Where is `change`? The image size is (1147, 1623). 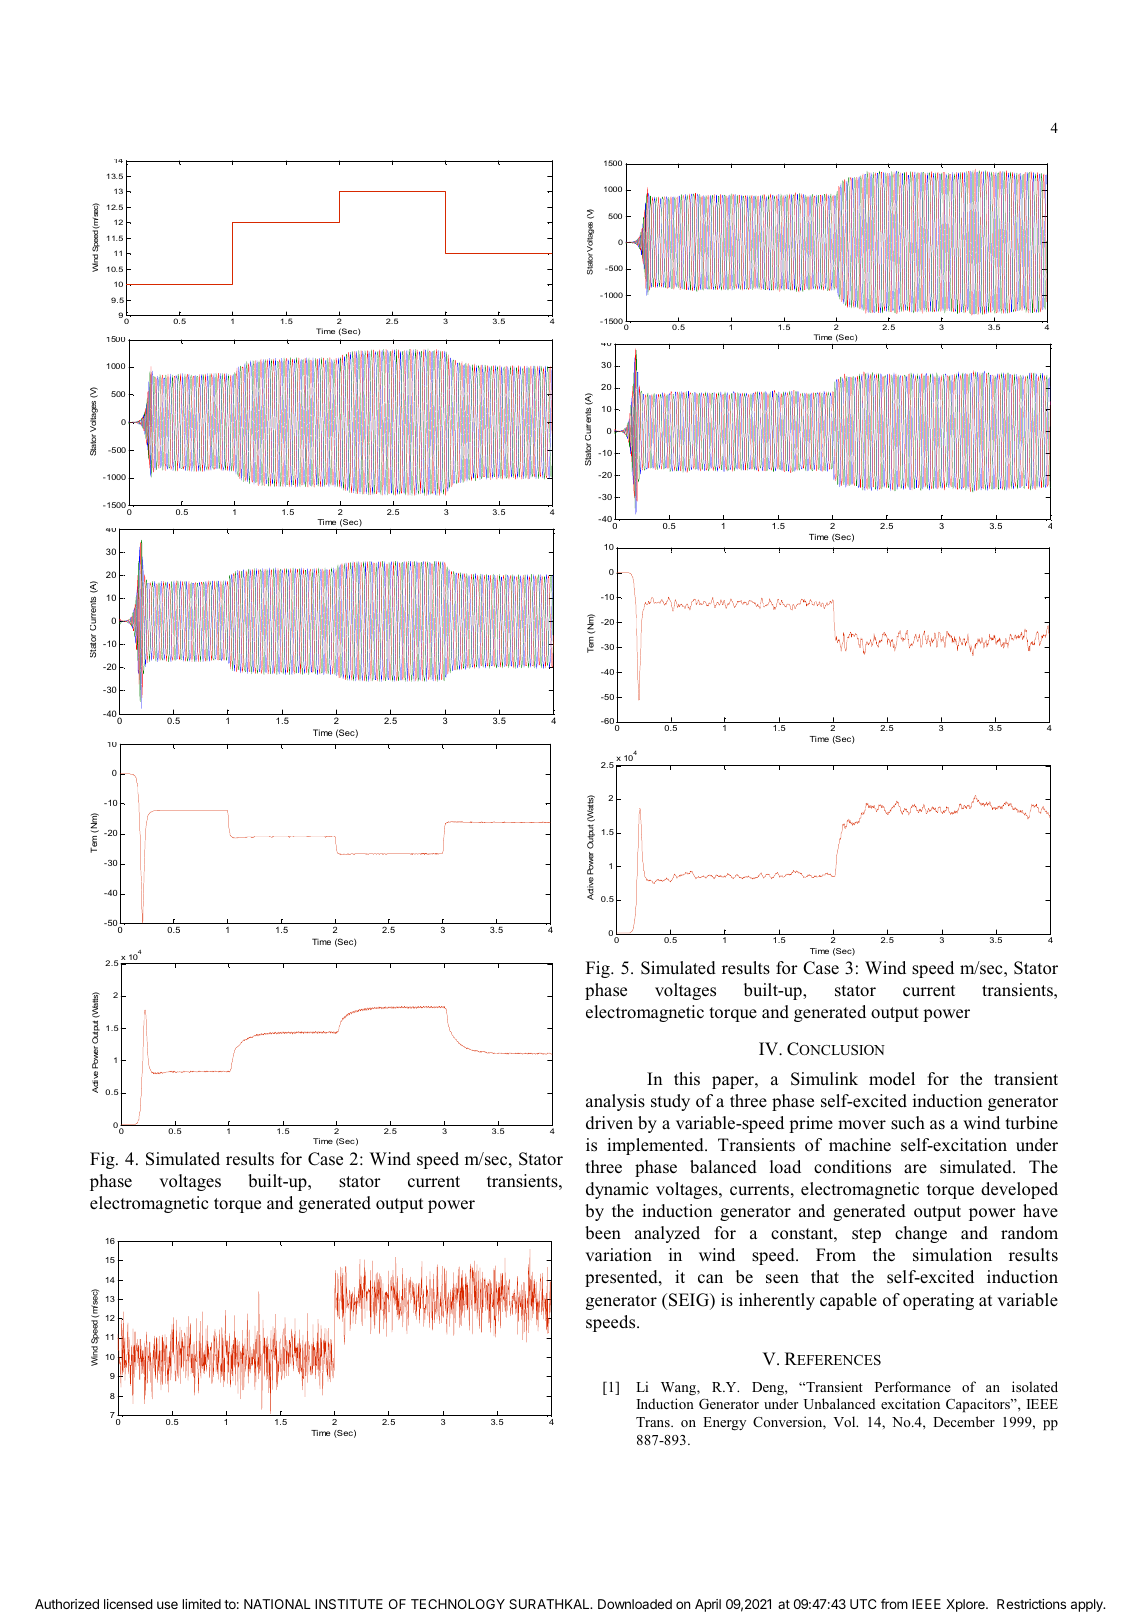
change is located at coordinates (921, 1234).
